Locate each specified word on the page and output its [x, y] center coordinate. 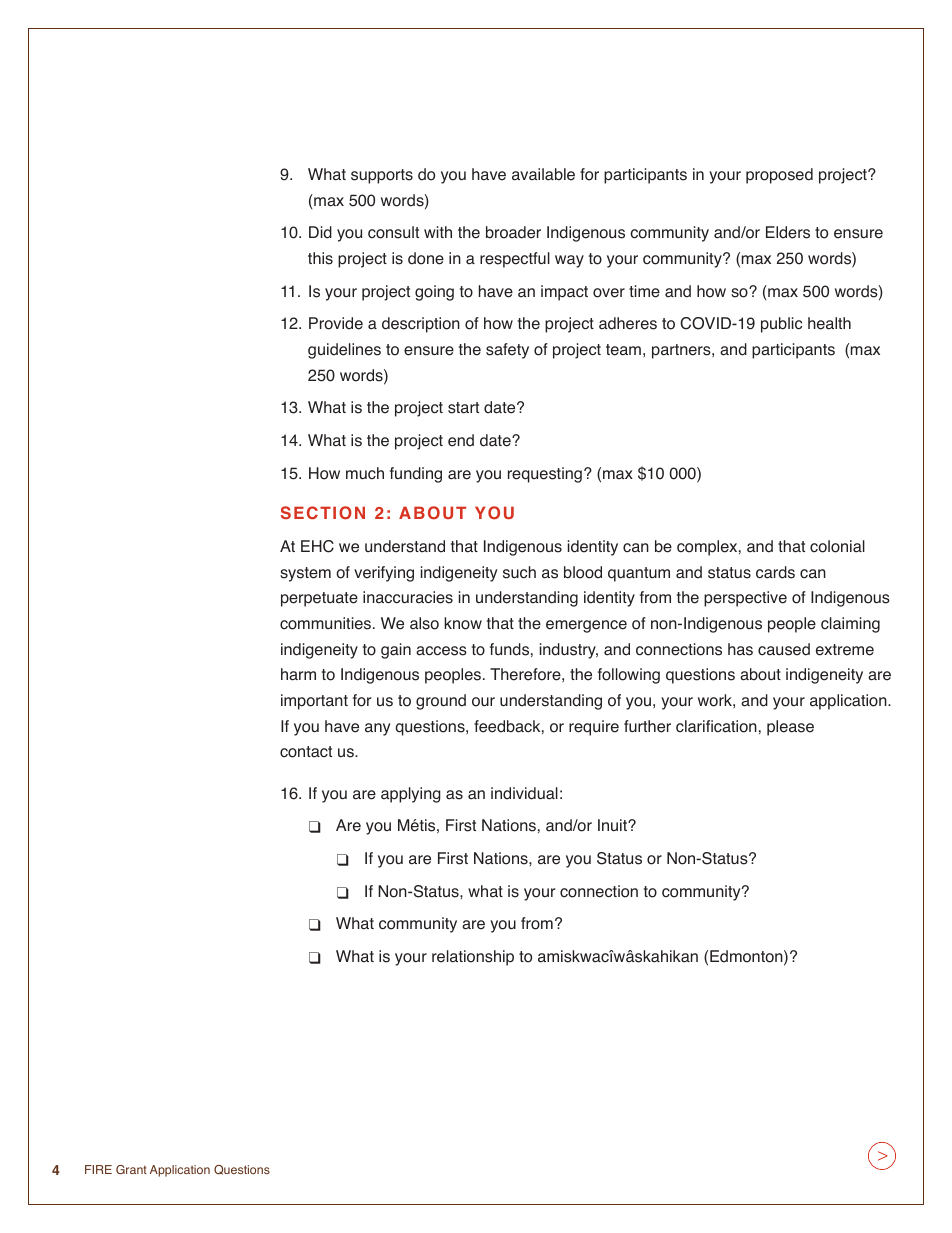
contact [306, 752]
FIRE [98, 1169]
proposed [779, 176]
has [740, 649]
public [781, 325]
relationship [473, 958]
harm [298, 674]
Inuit [613, 825]
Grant [131, 1169]
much [365, 473]
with [438, 232]
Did [320, 232]
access [441, 651]
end [461, 440]
